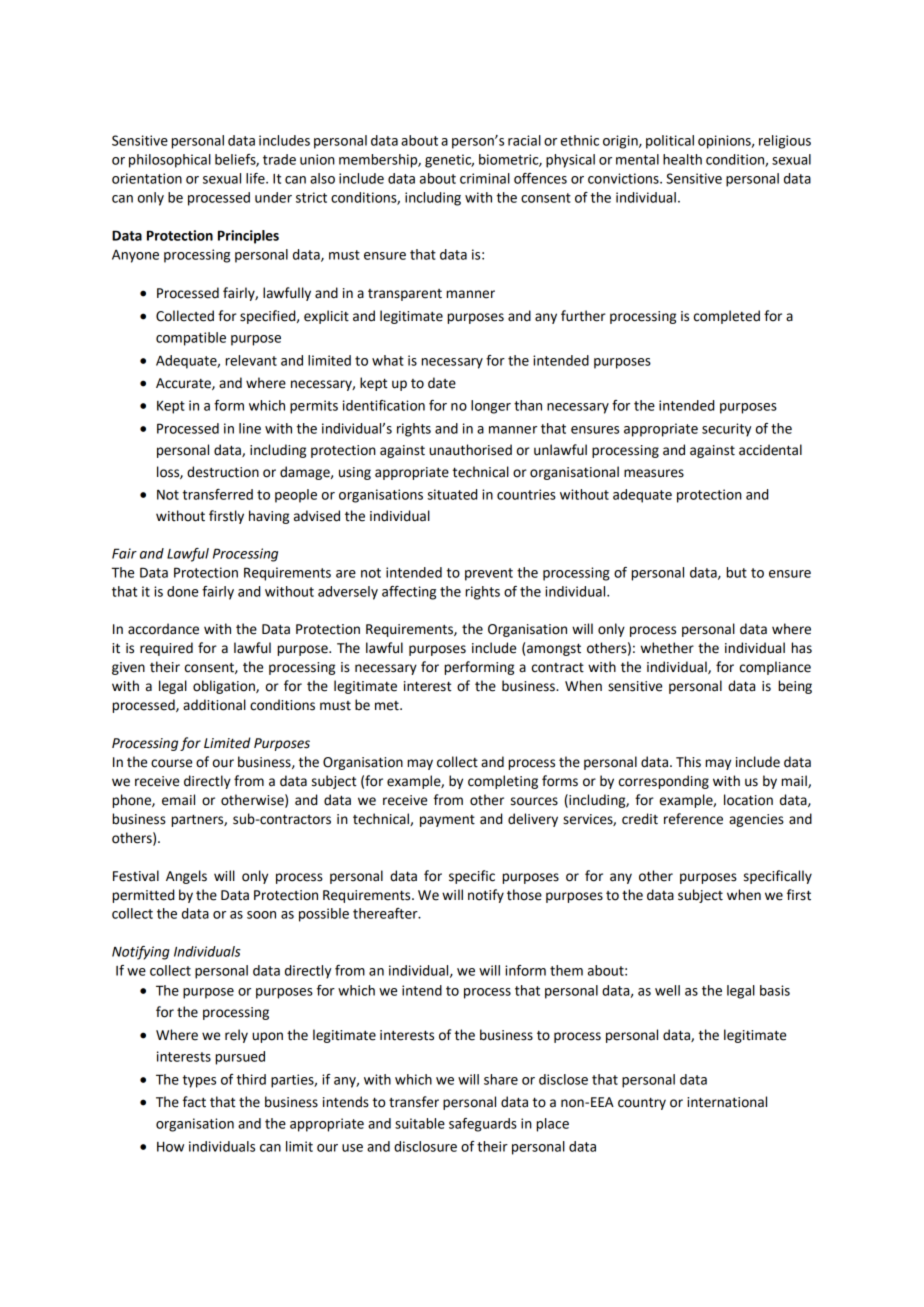  What do you see at coordinates (483, 1125) in the document?
I see `safeguards` at bounding box center [483, 1125].
